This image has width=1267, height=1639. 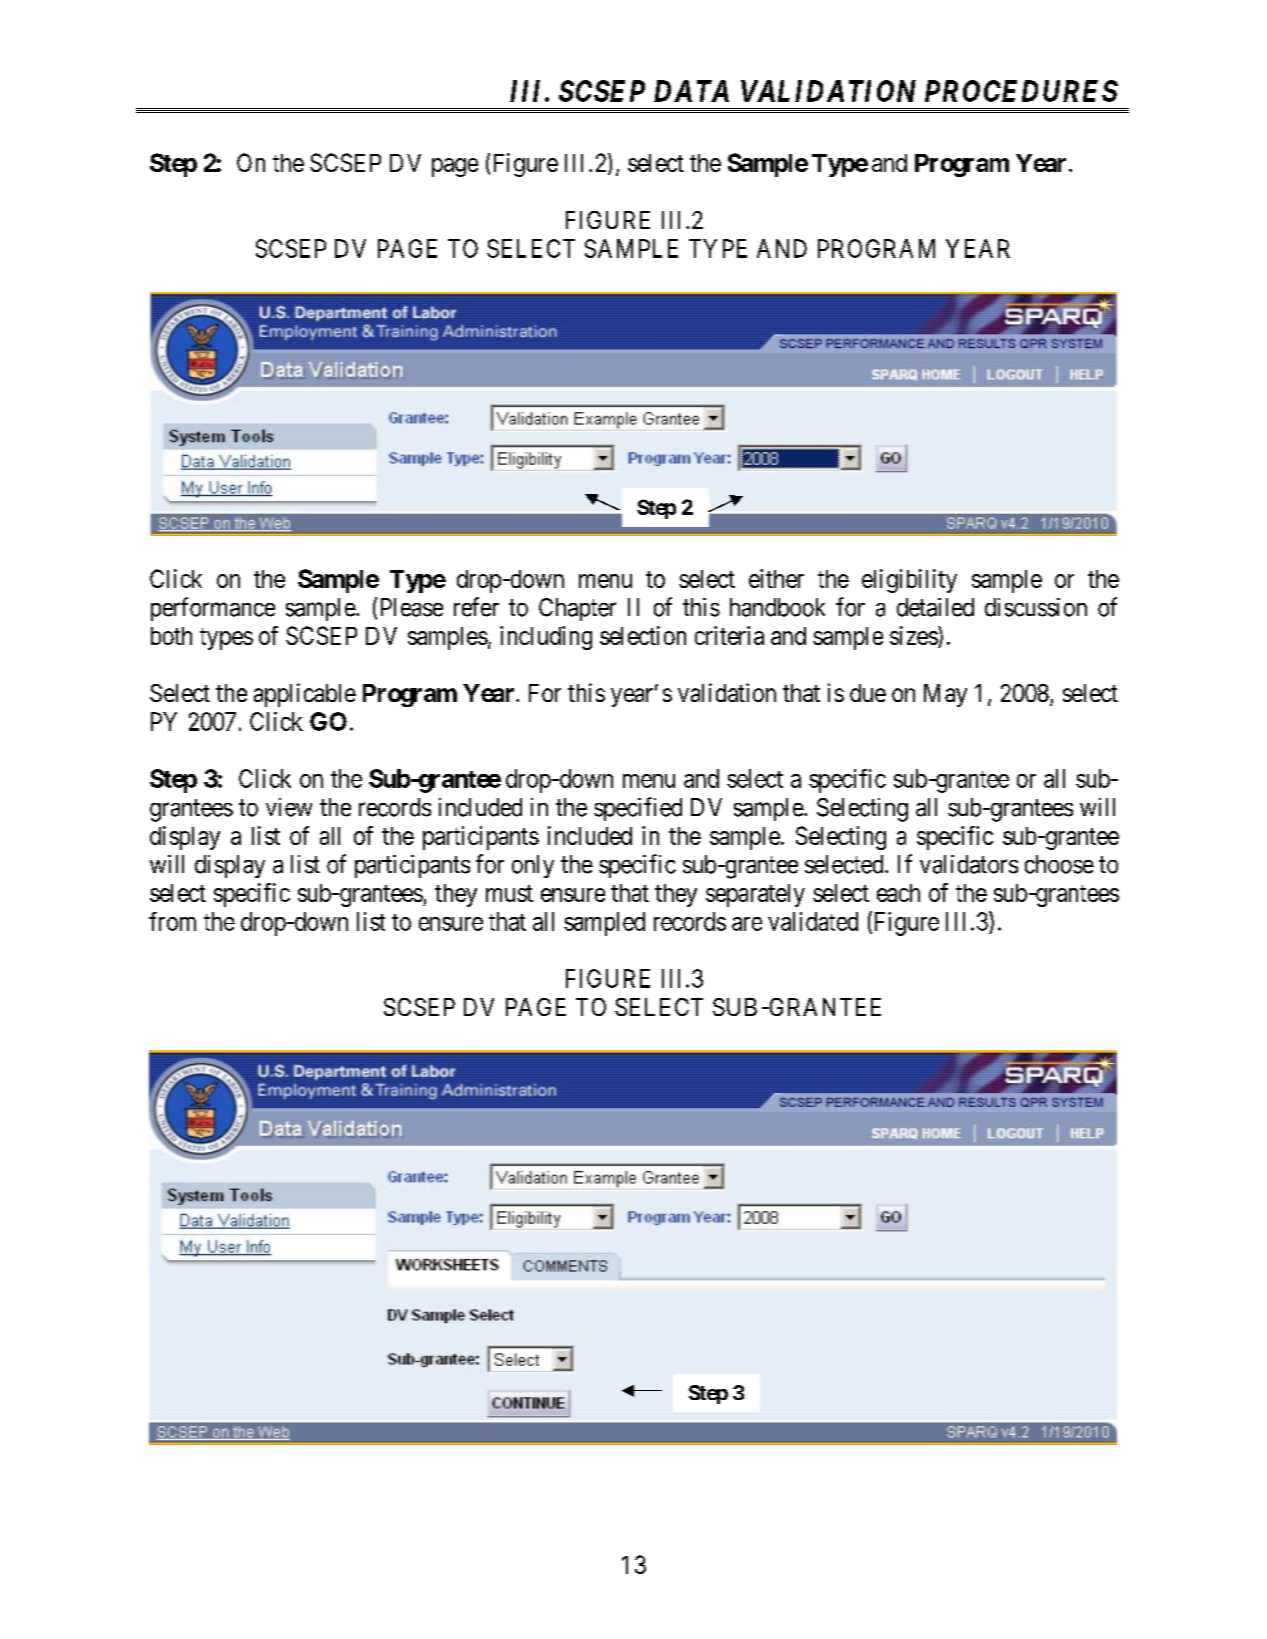 What do you see at coordinates (909, 581) in the image?
I see `eligibility` at bounding box center [909, 581].
